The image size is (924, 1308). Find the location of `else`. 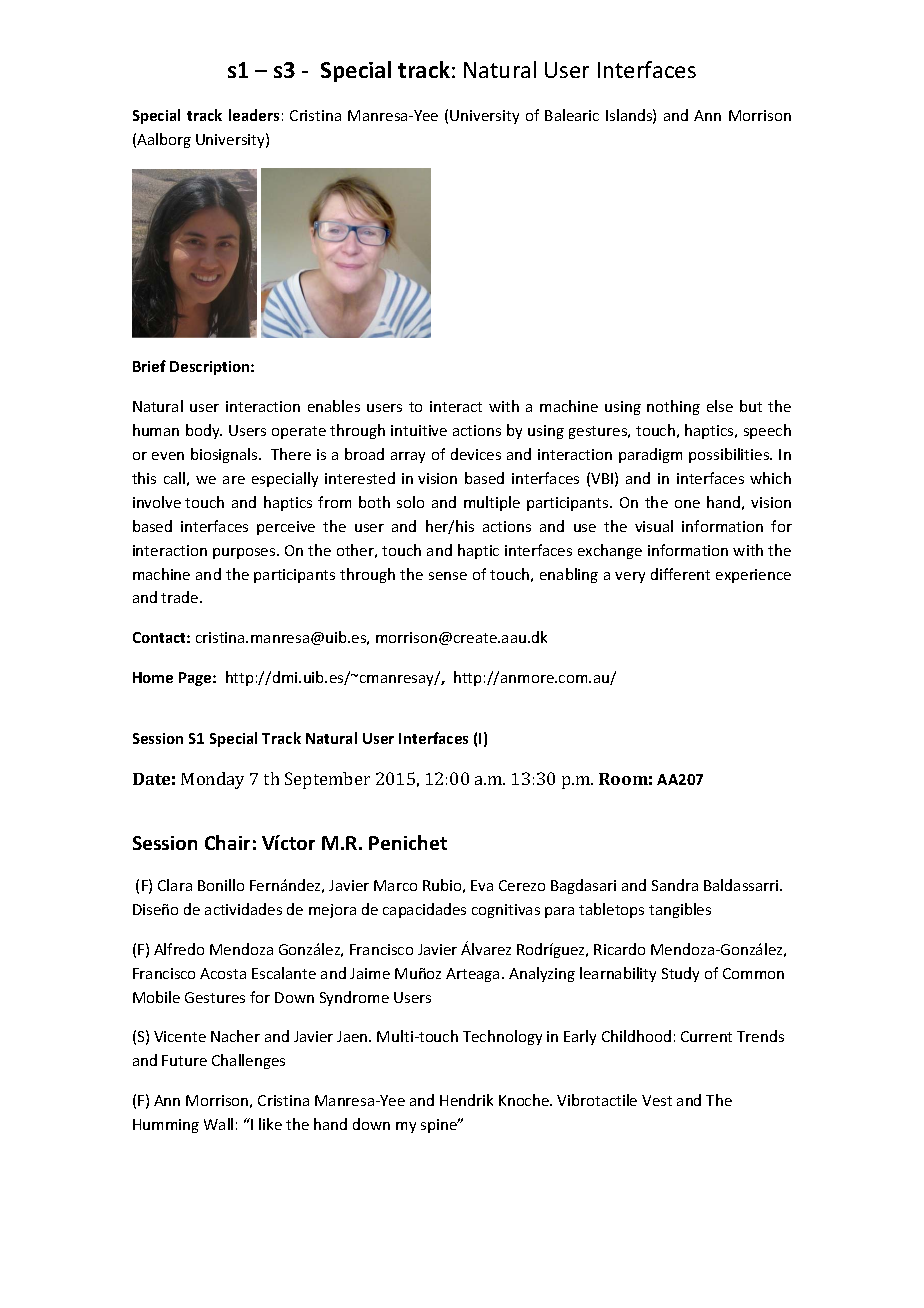

else is located at coordinates (720, 406).
